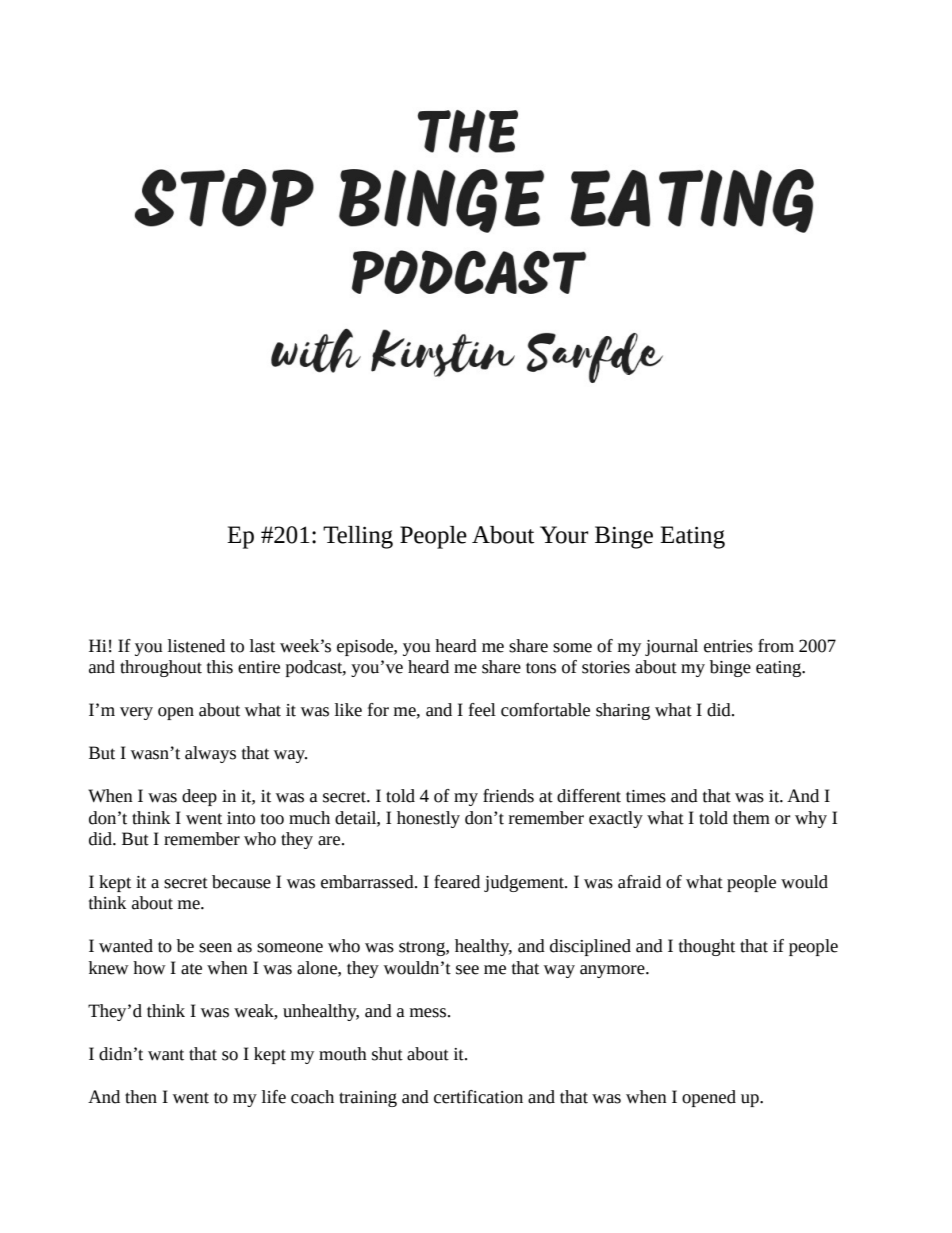 The height and width of the page is (1233, 952). What do you see at coordinates (241, 818) in the page?
I see `into` at bounding box center [241, 818].
